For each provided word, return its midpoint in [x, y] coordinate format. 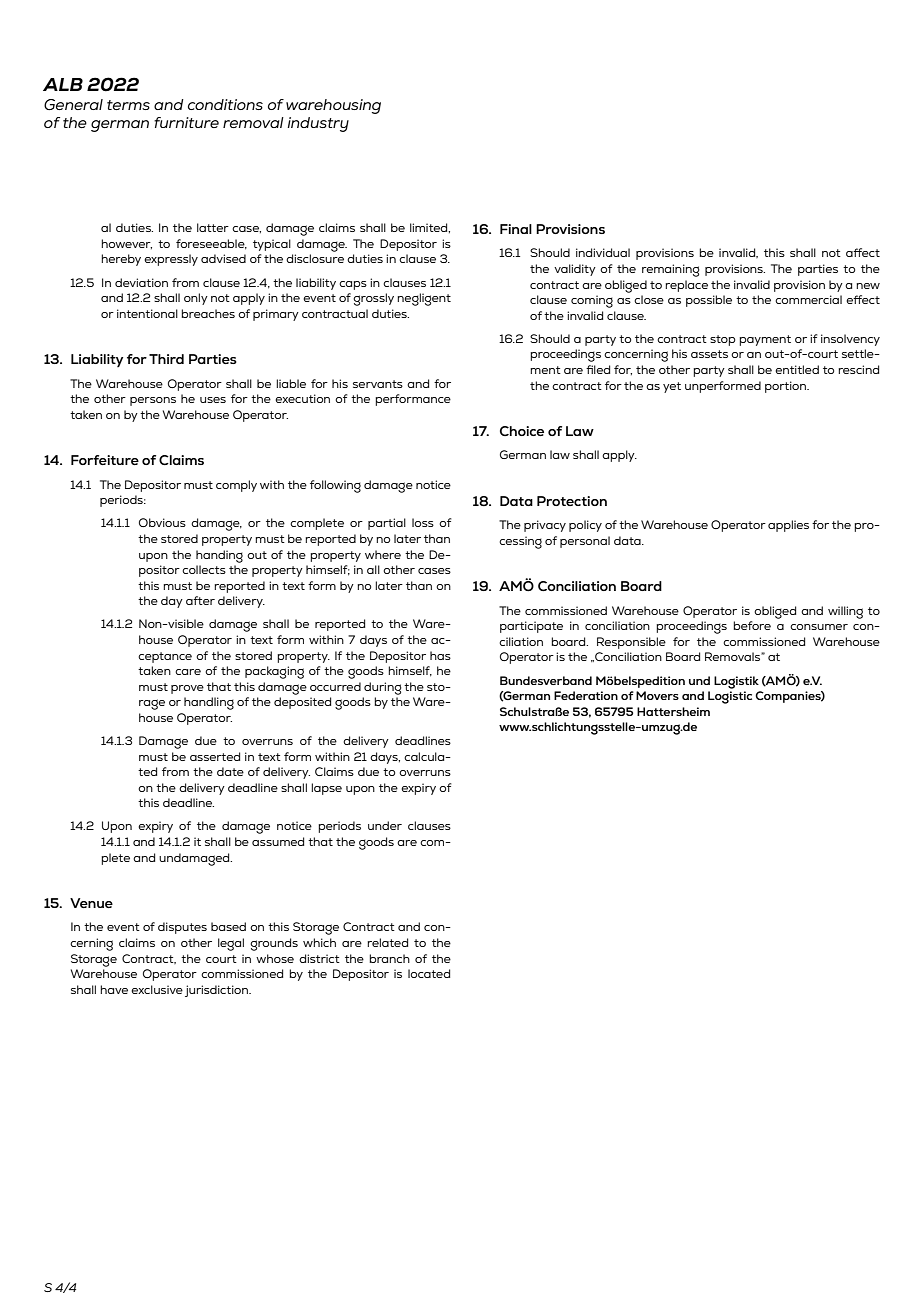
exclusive [157, 989]
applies [788, 526]
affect [863, 252]
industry [318, 124]
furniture [186, 122]
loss [423, 522]
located [429, 973]
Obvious [162, 522]
